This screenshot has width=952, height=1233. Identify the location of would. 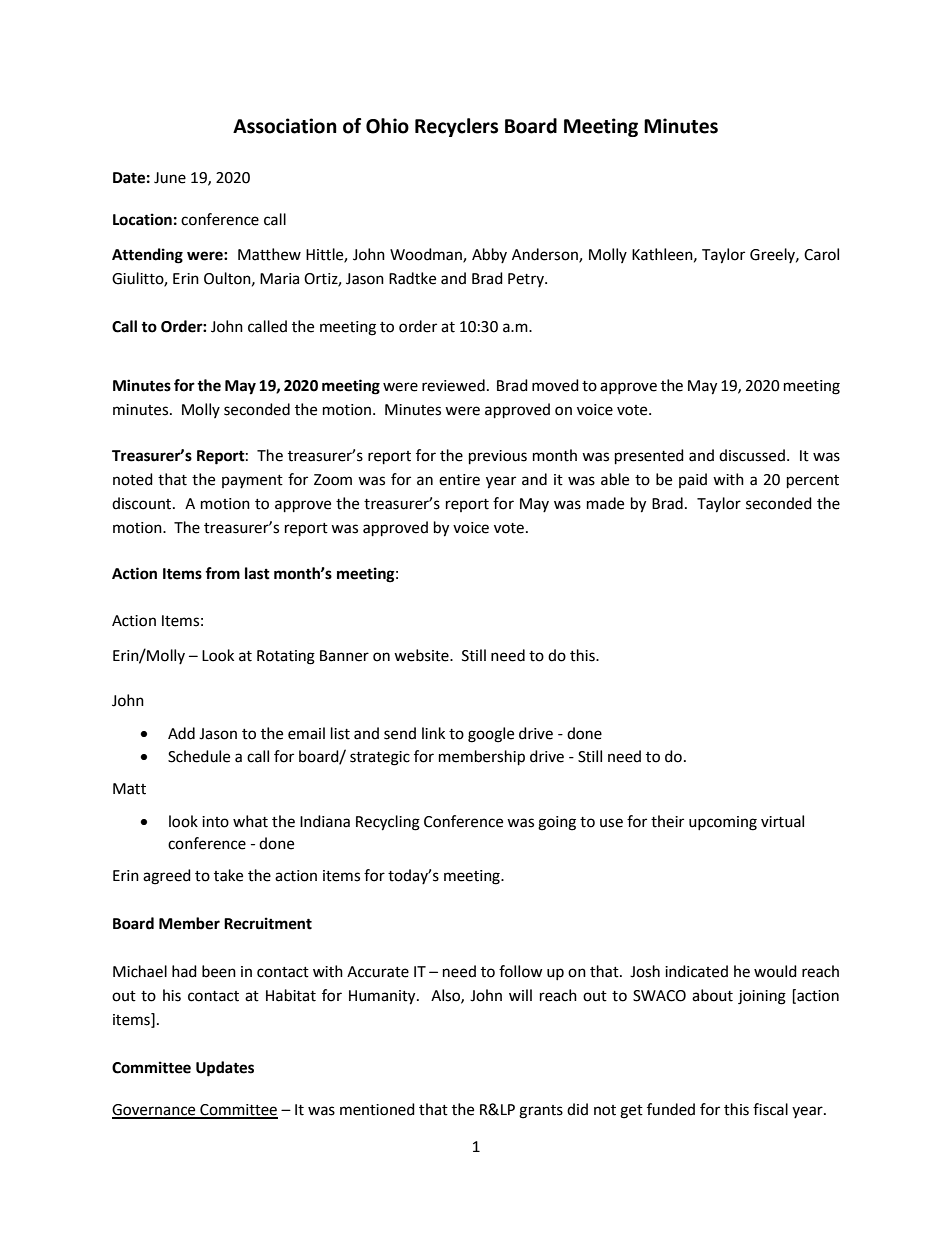
(775, 971).
